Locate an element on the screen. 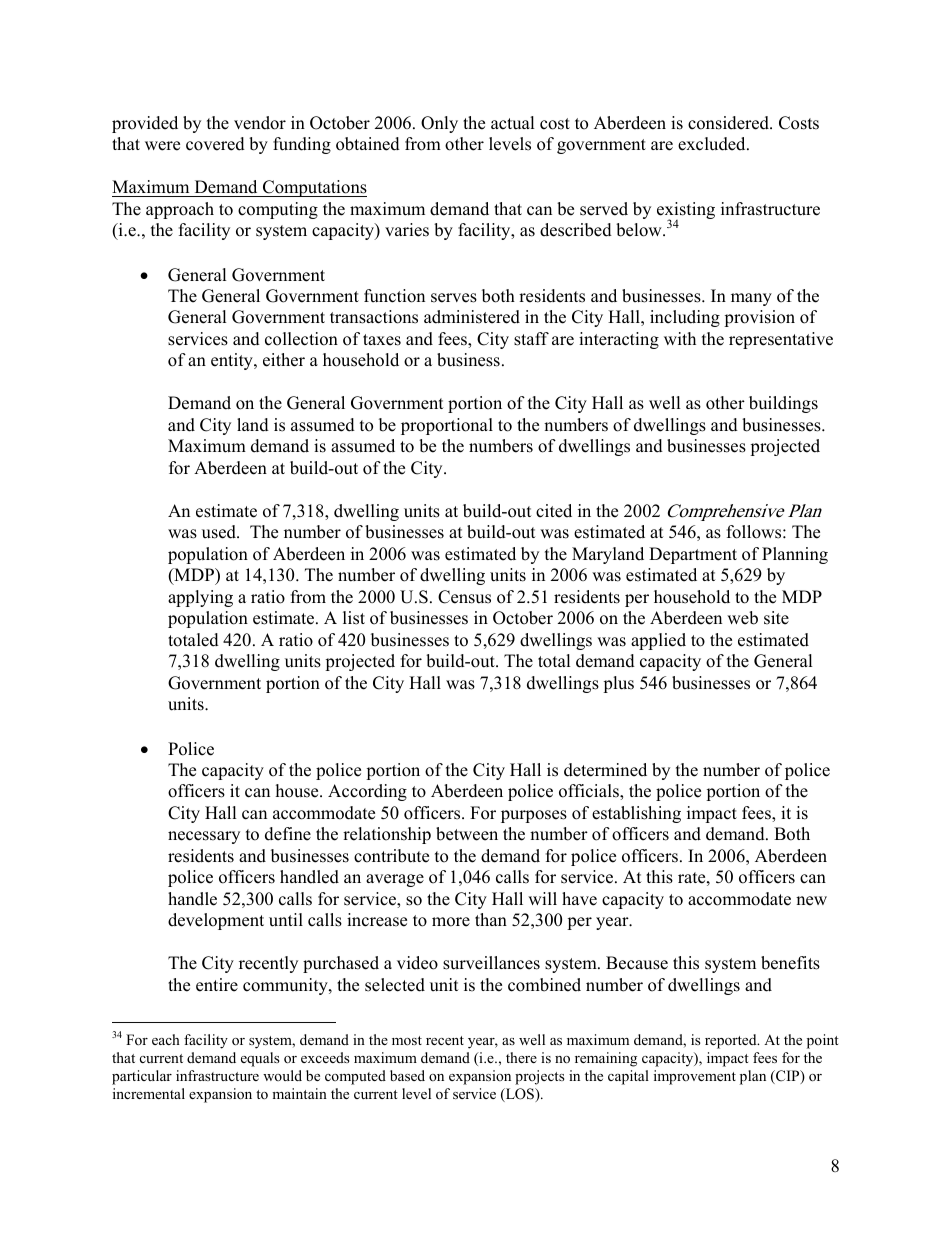 The image size is (952, 1233). Census is located at coordinates (464, 597).
